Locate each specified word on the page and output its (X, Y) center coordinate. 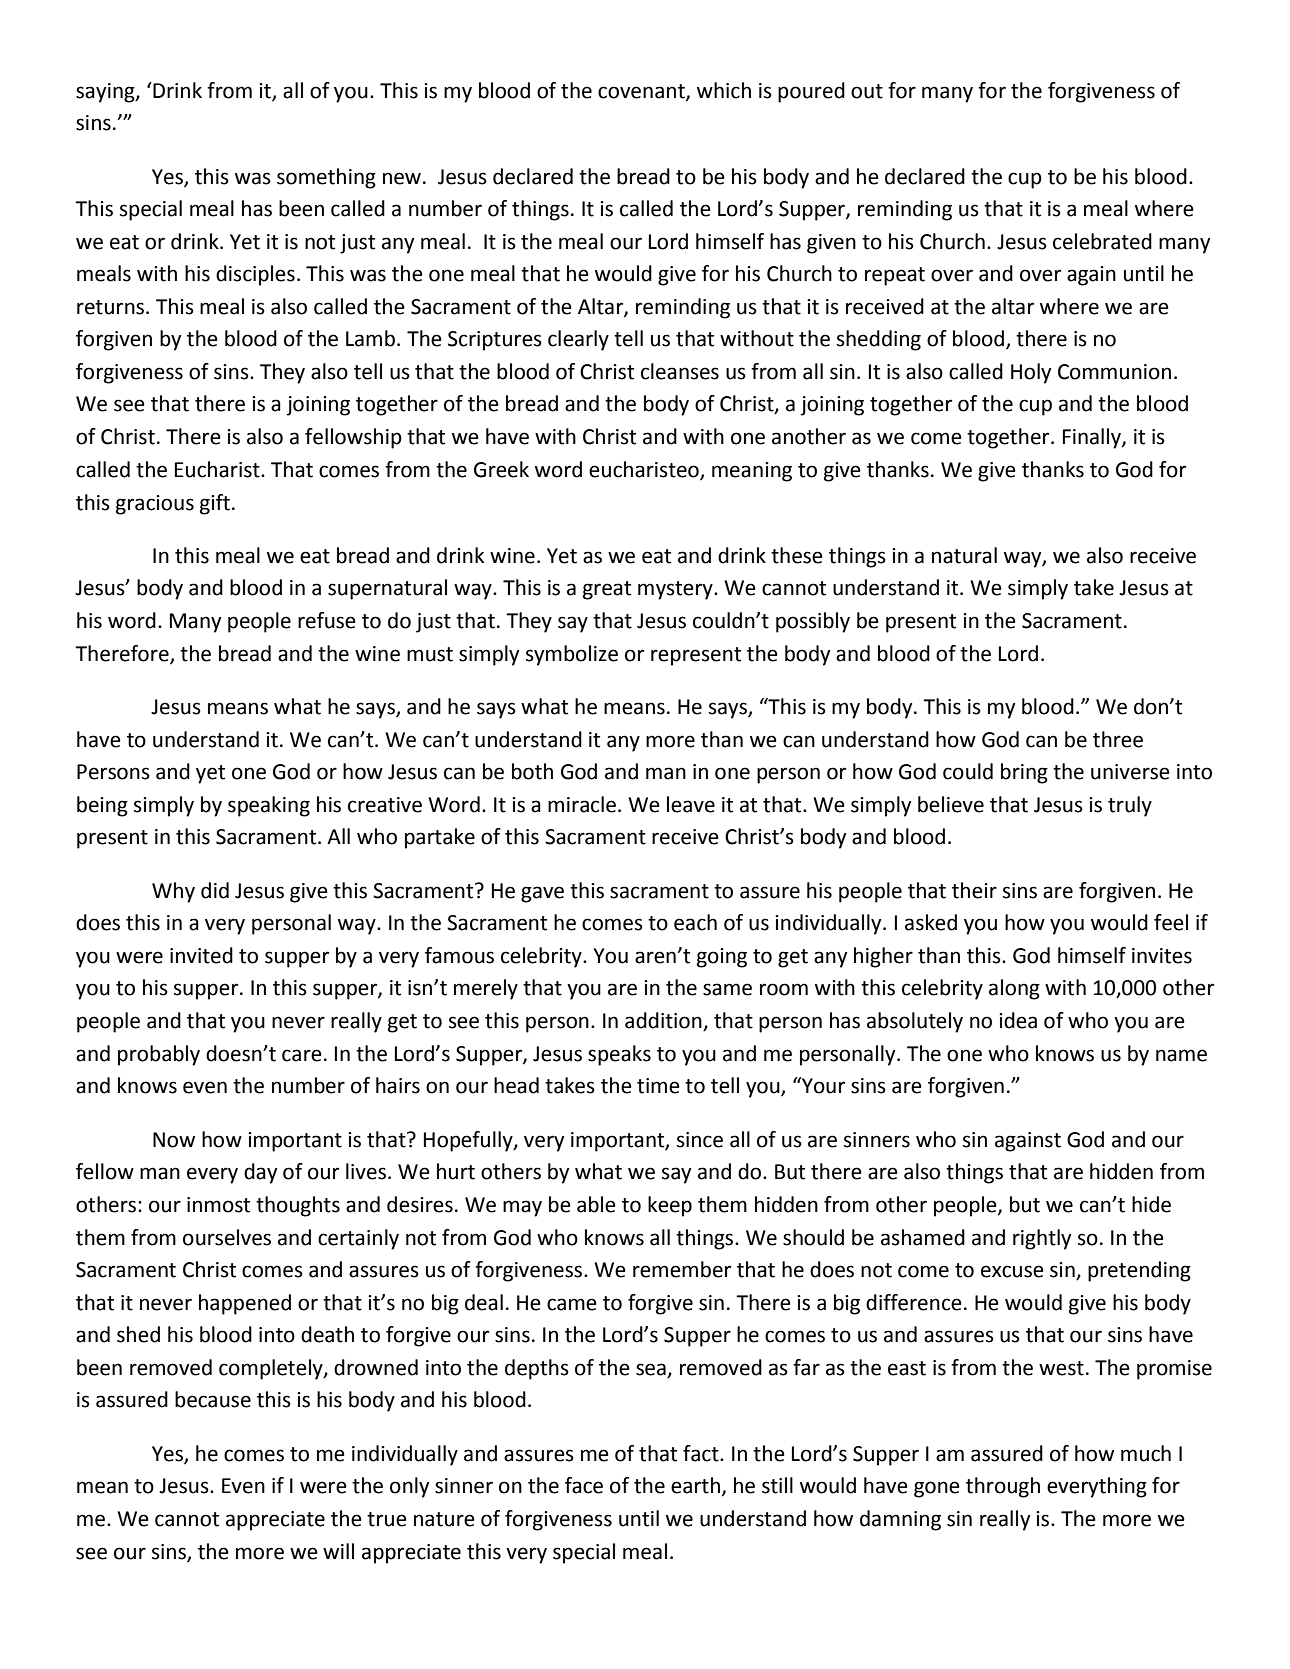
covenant (642, 92)
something (326, 178)
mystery (676, 590)
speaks (619, 1055)
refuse (327, 620)
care (302, 1055)
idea (1018, 1020)
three (1118, 739)
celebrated (1102, 241)
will (338, 1551)
